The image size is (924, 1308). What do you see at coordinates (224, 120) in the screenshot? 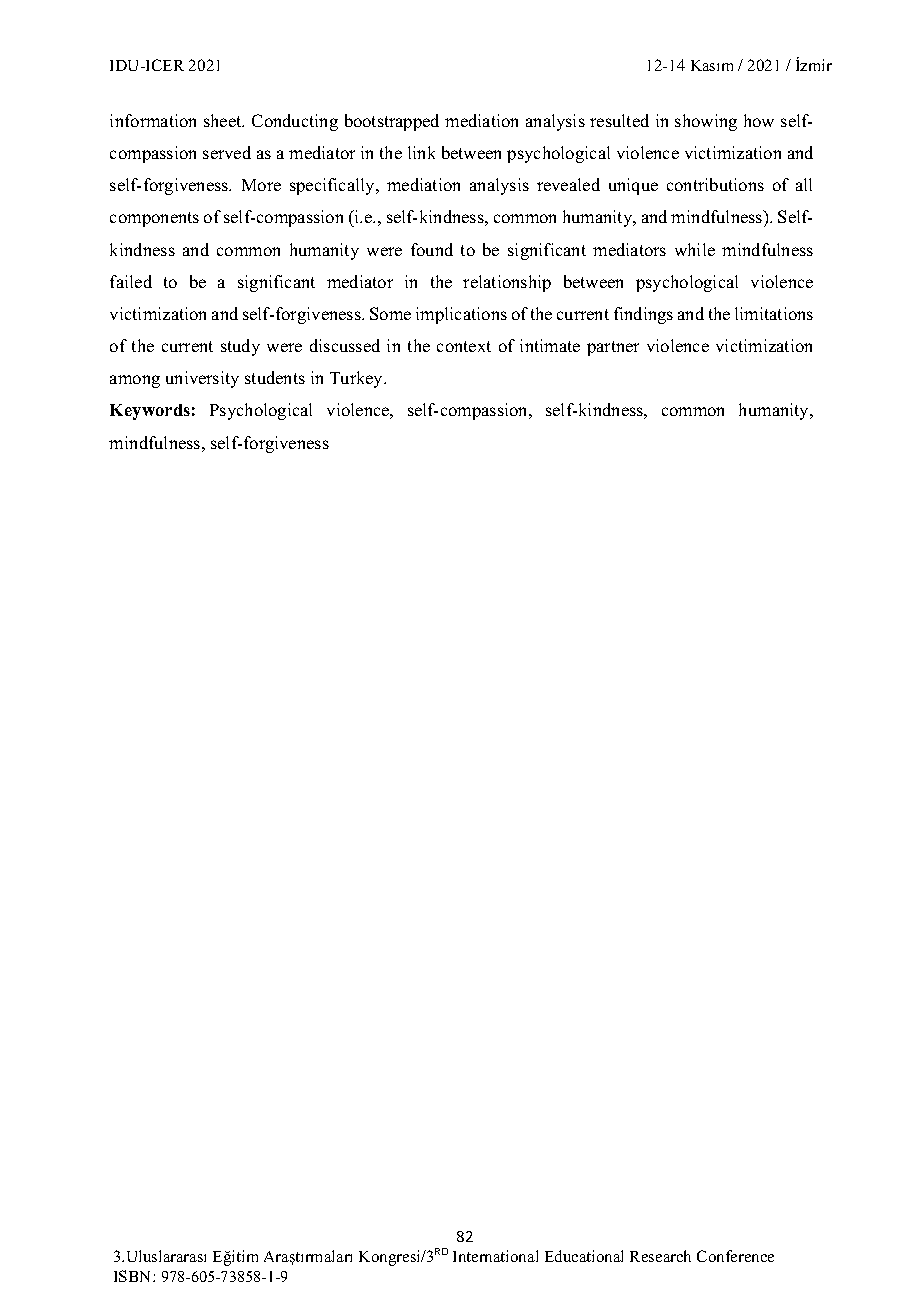
I see `sheet` at bounding box center [224, 120].
